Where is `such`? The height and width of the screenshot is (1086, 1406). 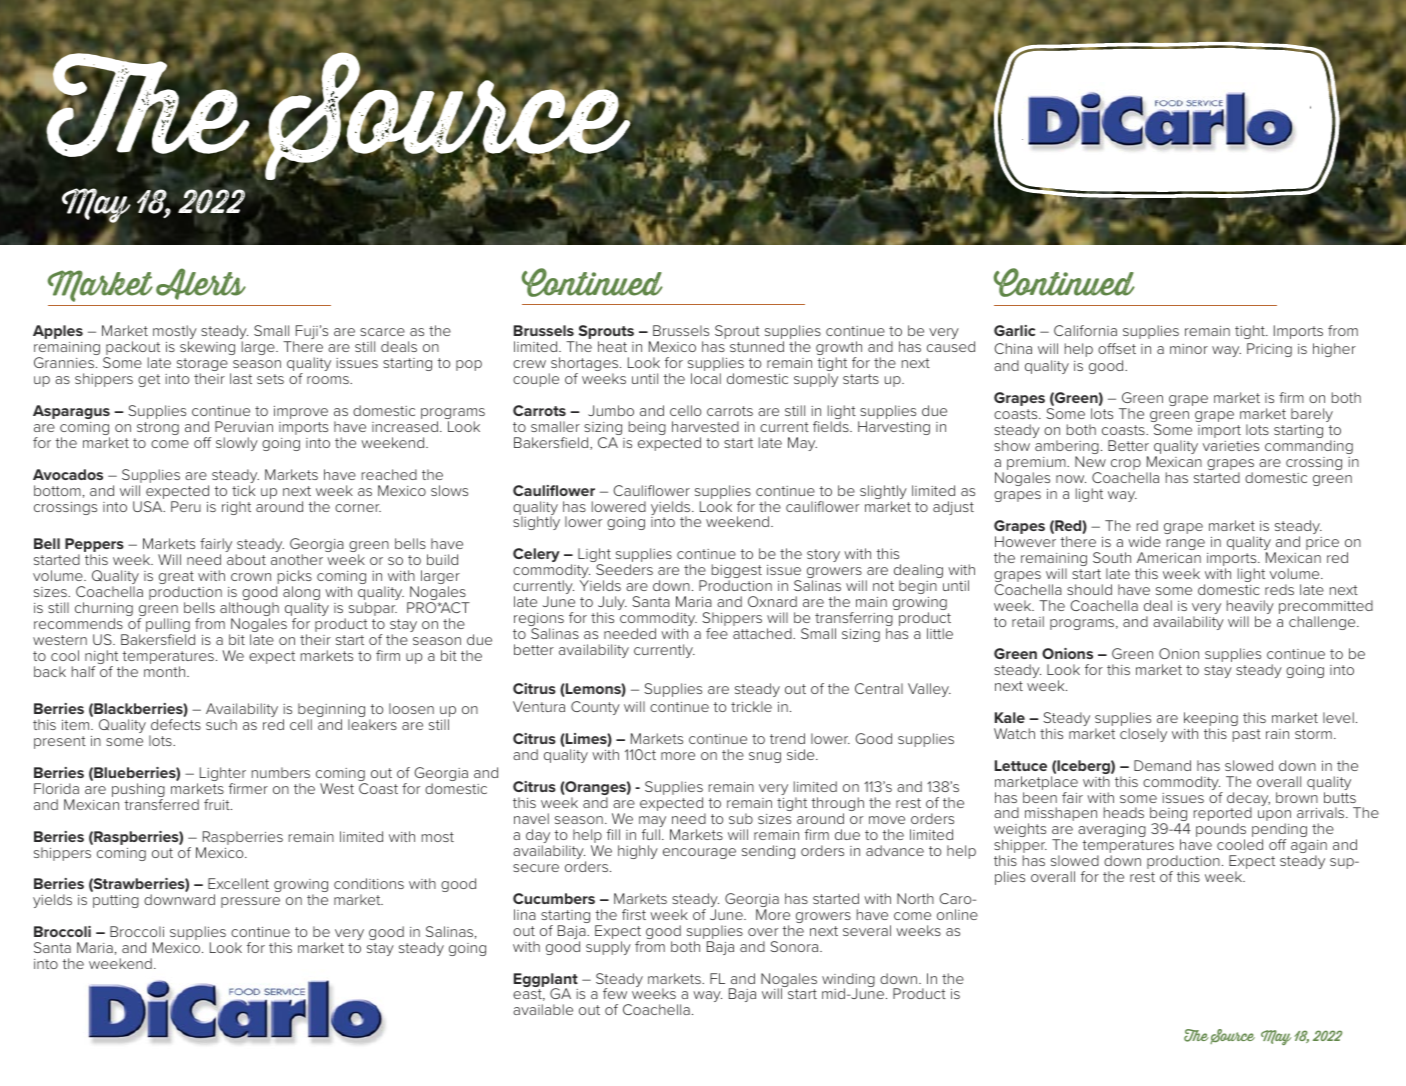 such is located at coordinates (221, 724).
